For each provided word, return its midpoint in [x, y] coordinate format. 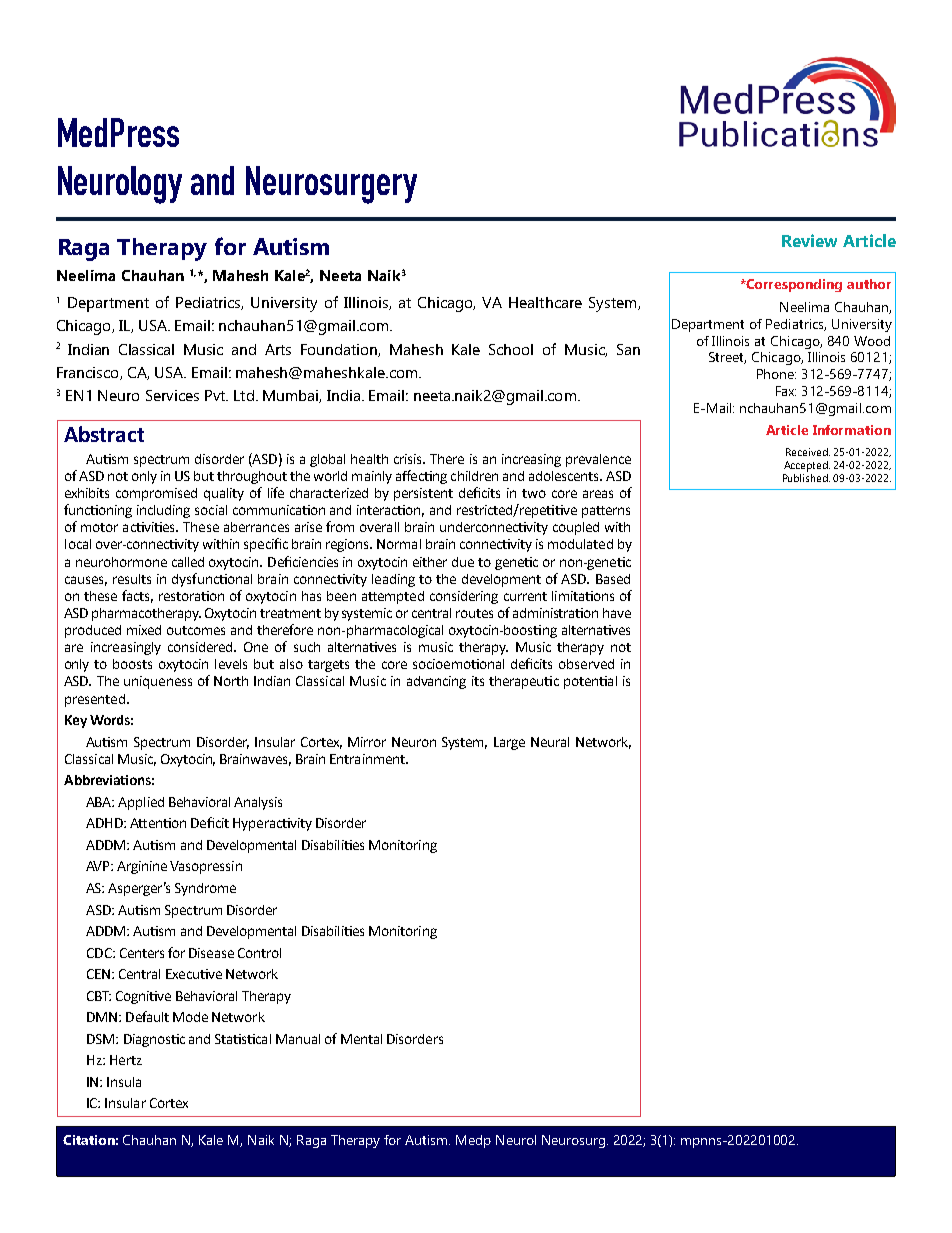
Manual [298, 1039]
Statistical [243, 1039]
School [511, 349]
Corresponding [793, 285]
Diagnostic [154, 1040]
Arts [278, 349]
